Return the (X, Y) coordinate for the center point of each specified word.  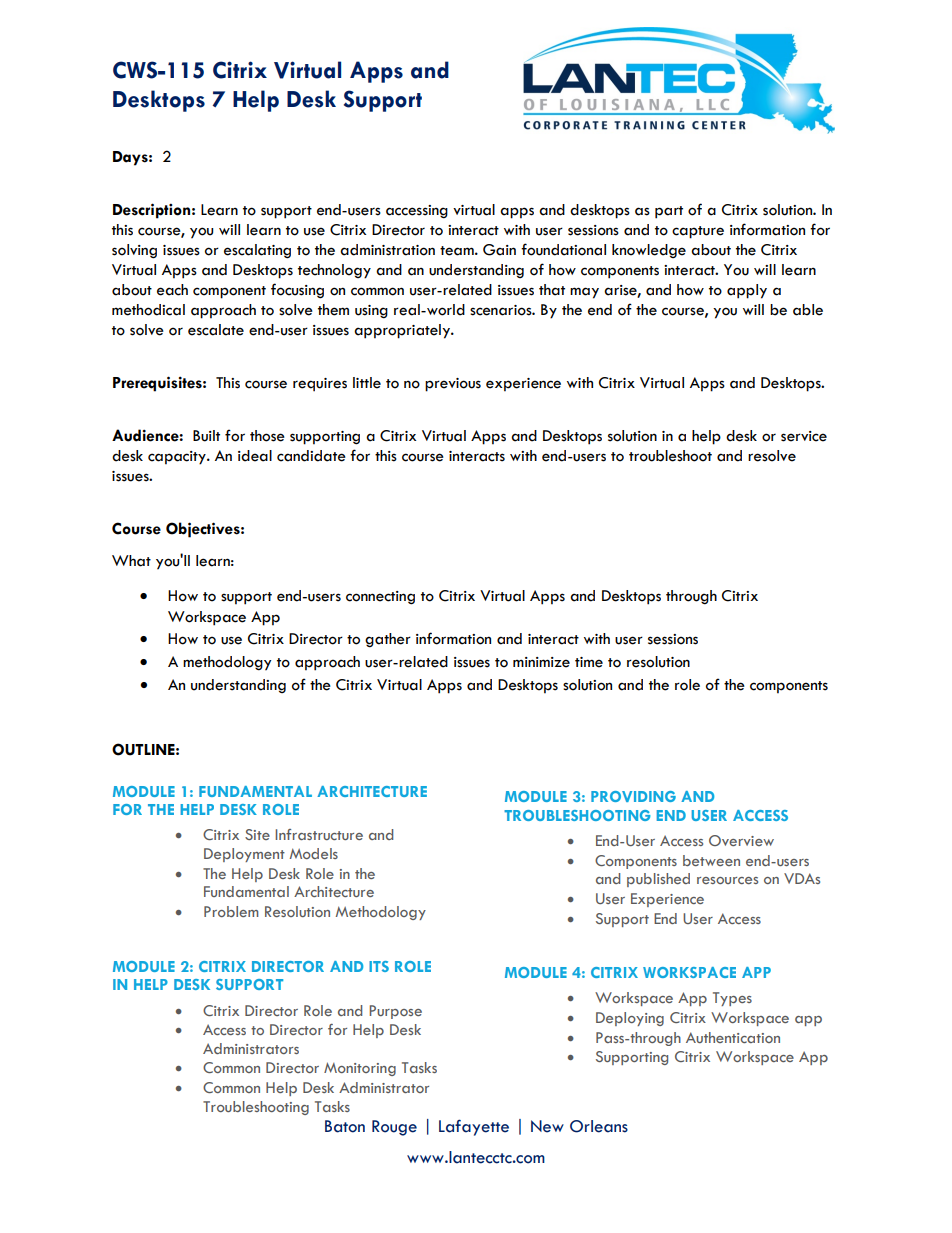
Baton (345, 1126)
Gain (499, 250)
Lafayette (474, 1127)
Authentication (733, 1037)
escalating (257, 251)
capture (698, 232)
